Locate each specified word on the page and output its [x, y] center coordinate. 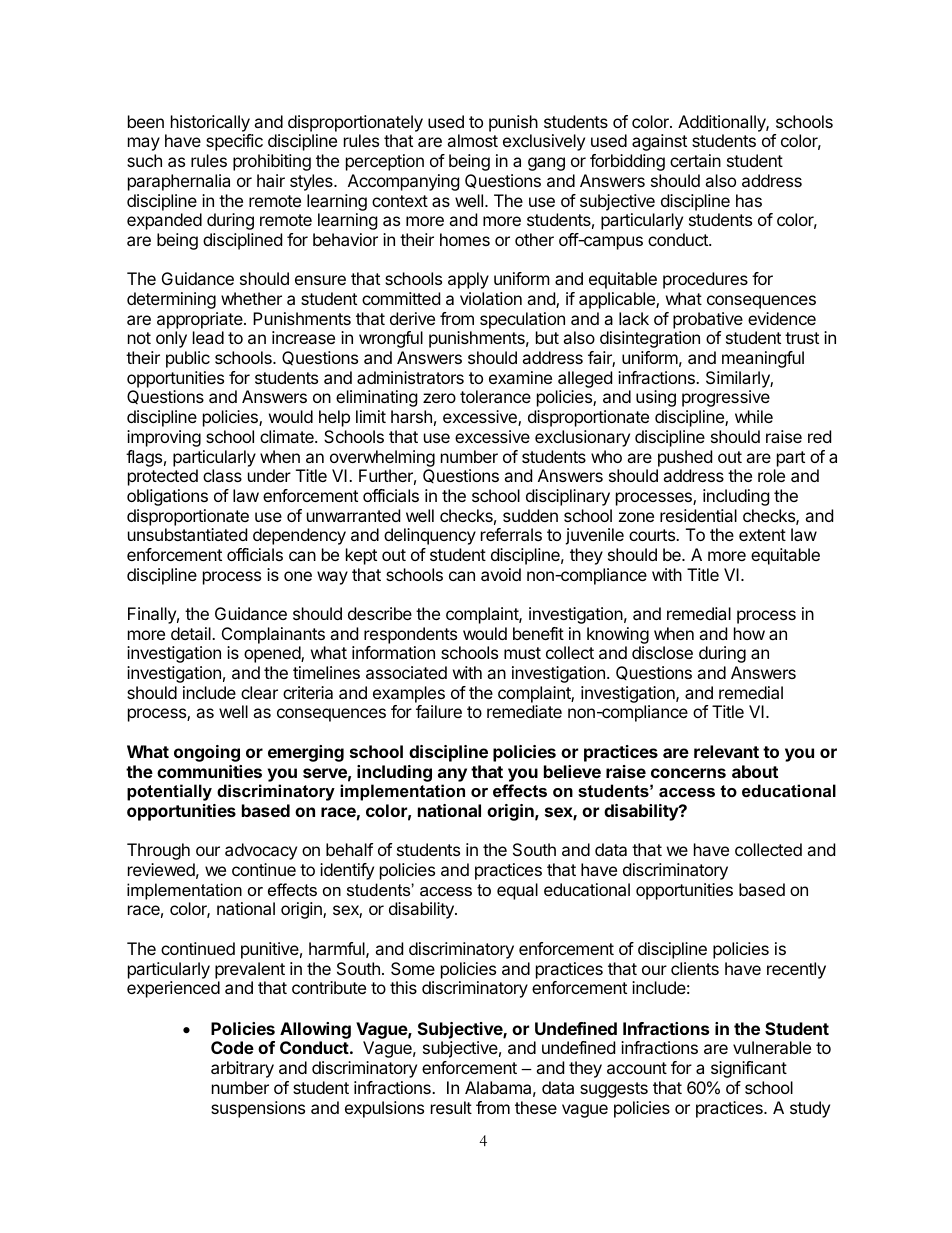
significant [749, 1069]
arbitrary [242, 1069]
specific [234, 142]
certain [695, 160]
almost [472, 140]
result [451, 1107]
